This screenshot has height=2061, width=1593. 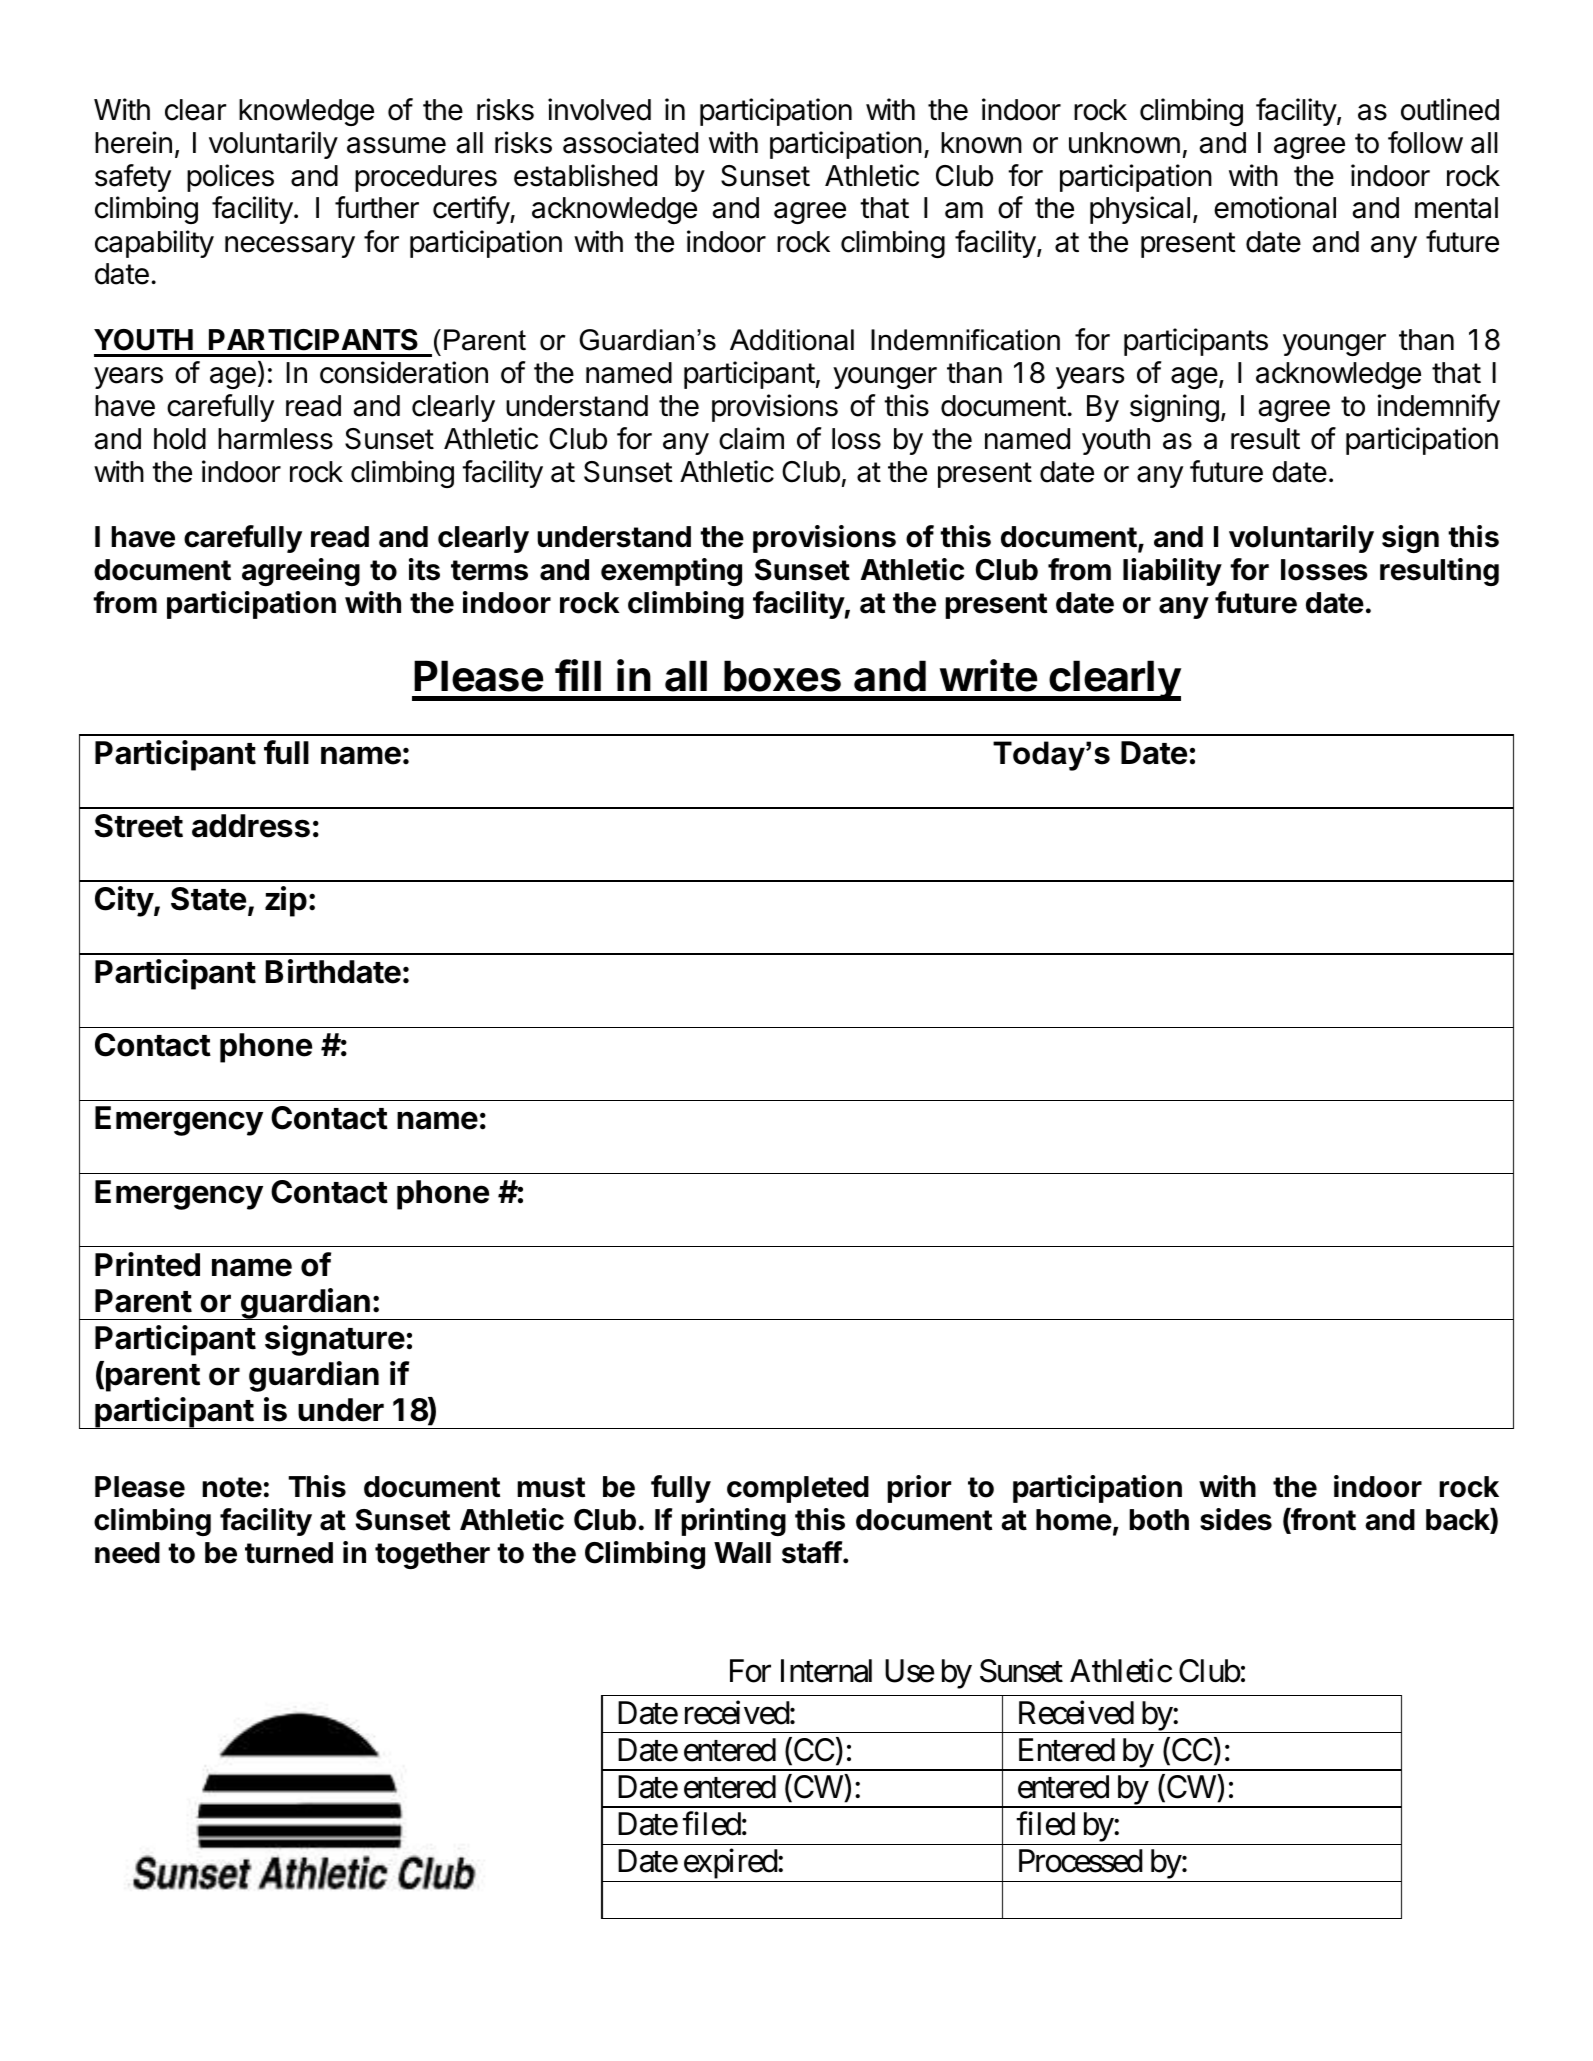 What do you see at coordinates (630, 142) in the screenshot?
I see `associated` at bounding box center [630, 142].
